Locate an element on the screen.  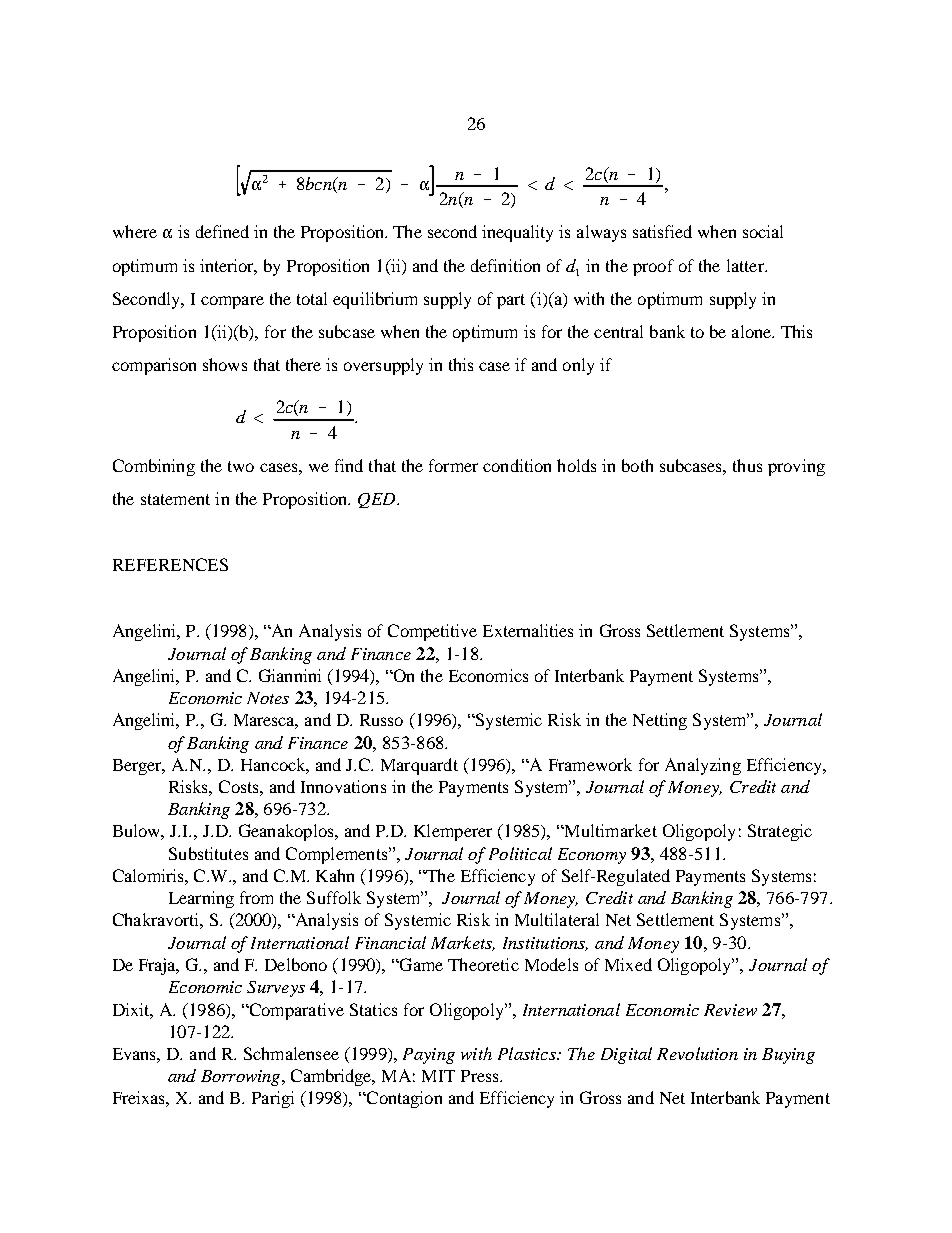
Revolution is located at coordinates (697, 1053).
